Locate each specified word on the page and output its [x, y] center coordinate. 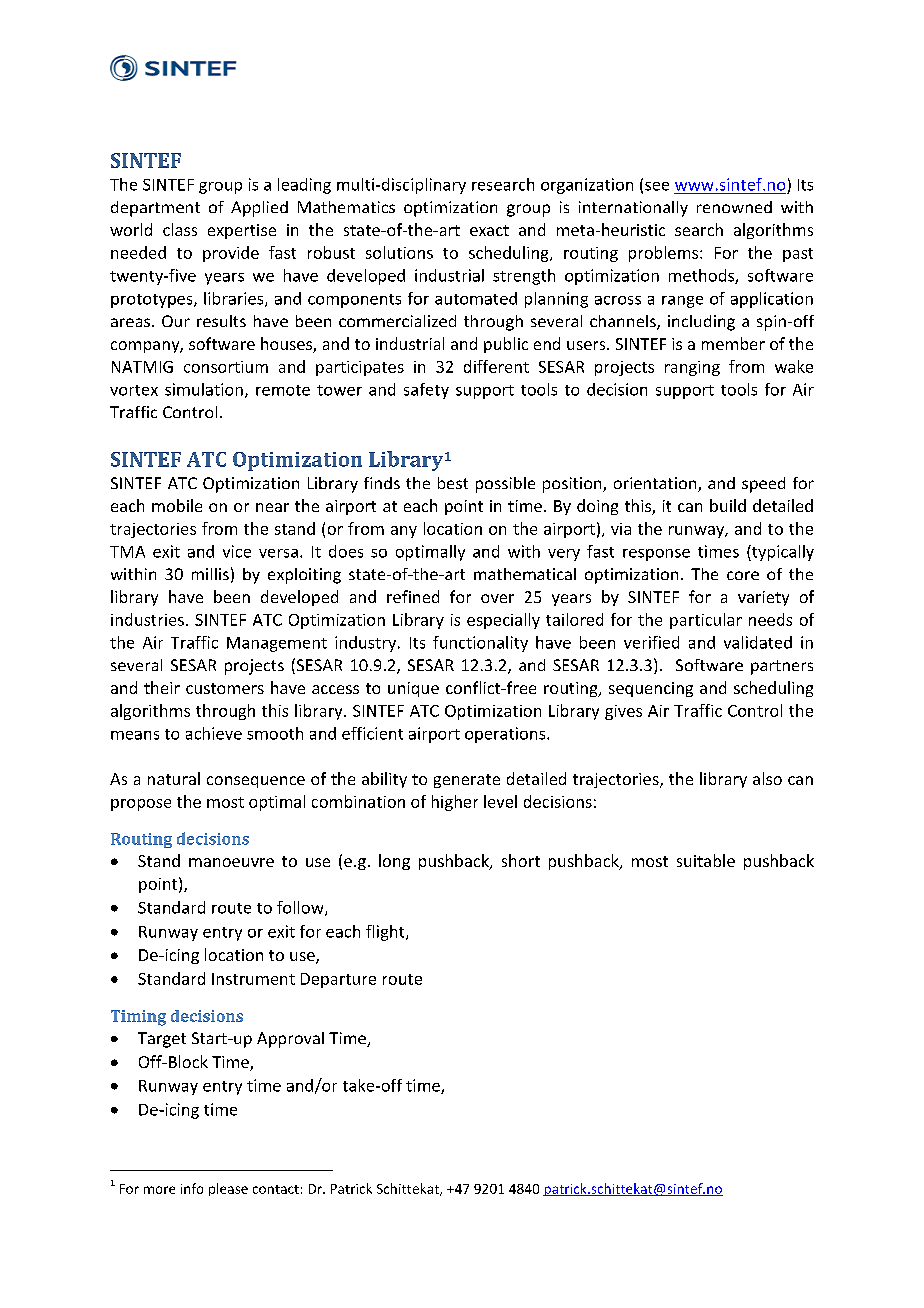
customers [225, 688]
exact [489, 230]
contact [276, 1189]
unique [413, 689]
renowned [734, 207]
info [192, 1188]
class [180, 229]
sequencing [651, 689]
